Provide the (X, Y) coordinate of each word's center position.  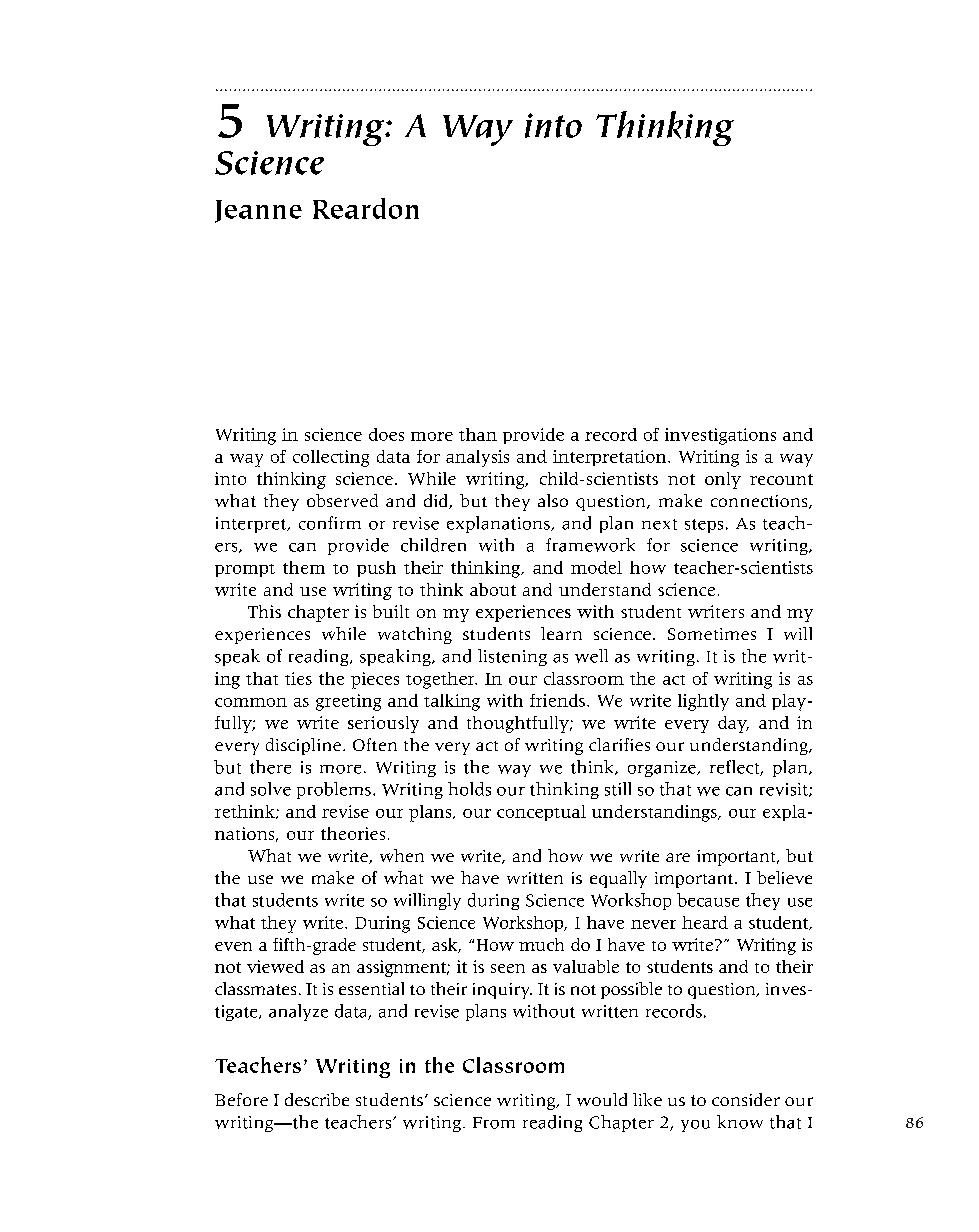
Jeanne (258, 211)
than (478, 434)
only (723, 480)
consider (746, 1099)
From (494, 1123)
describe (317, 1099)
